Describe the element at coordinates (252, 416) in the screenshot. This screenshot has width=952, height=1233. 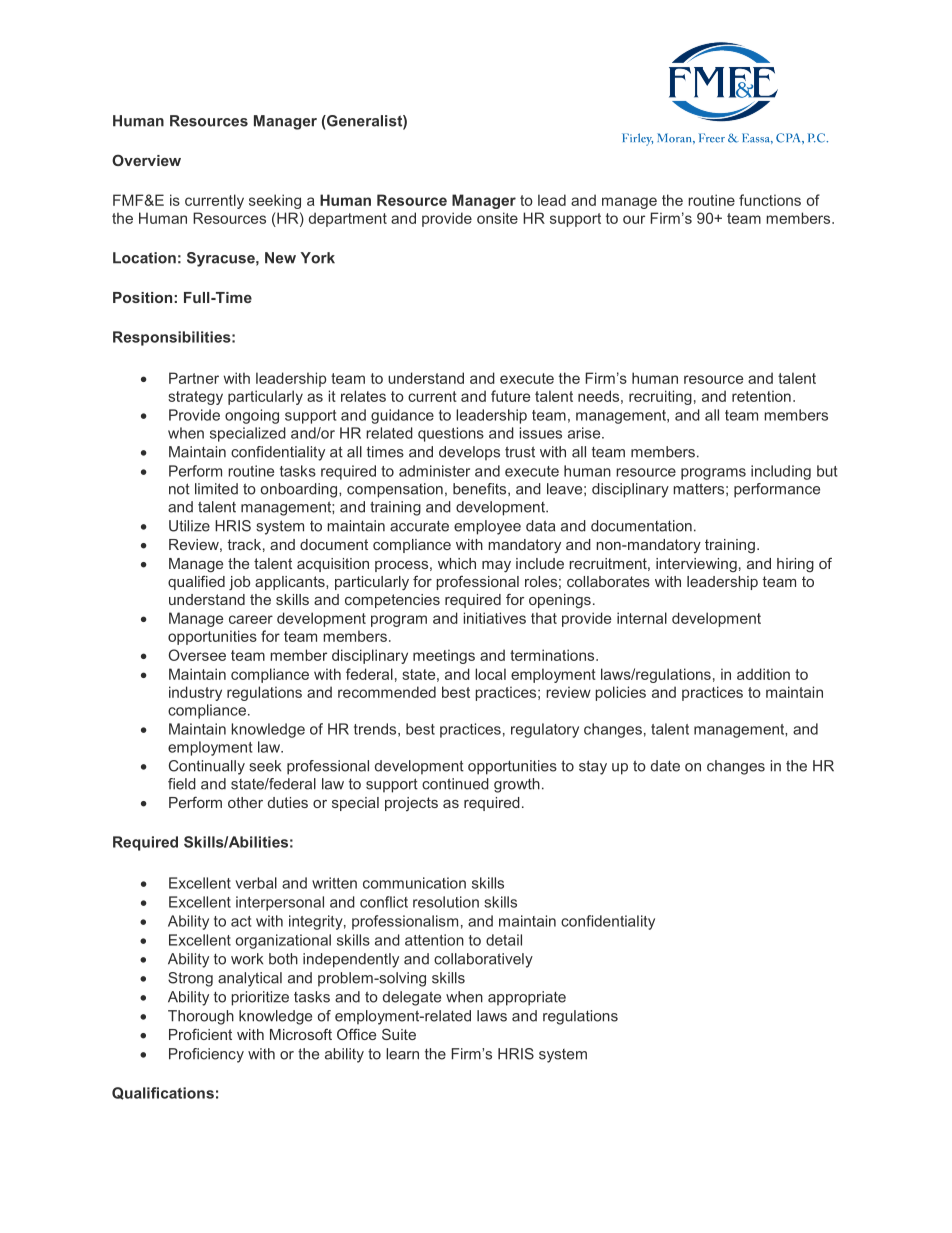
I see `ongoing` at that location.
